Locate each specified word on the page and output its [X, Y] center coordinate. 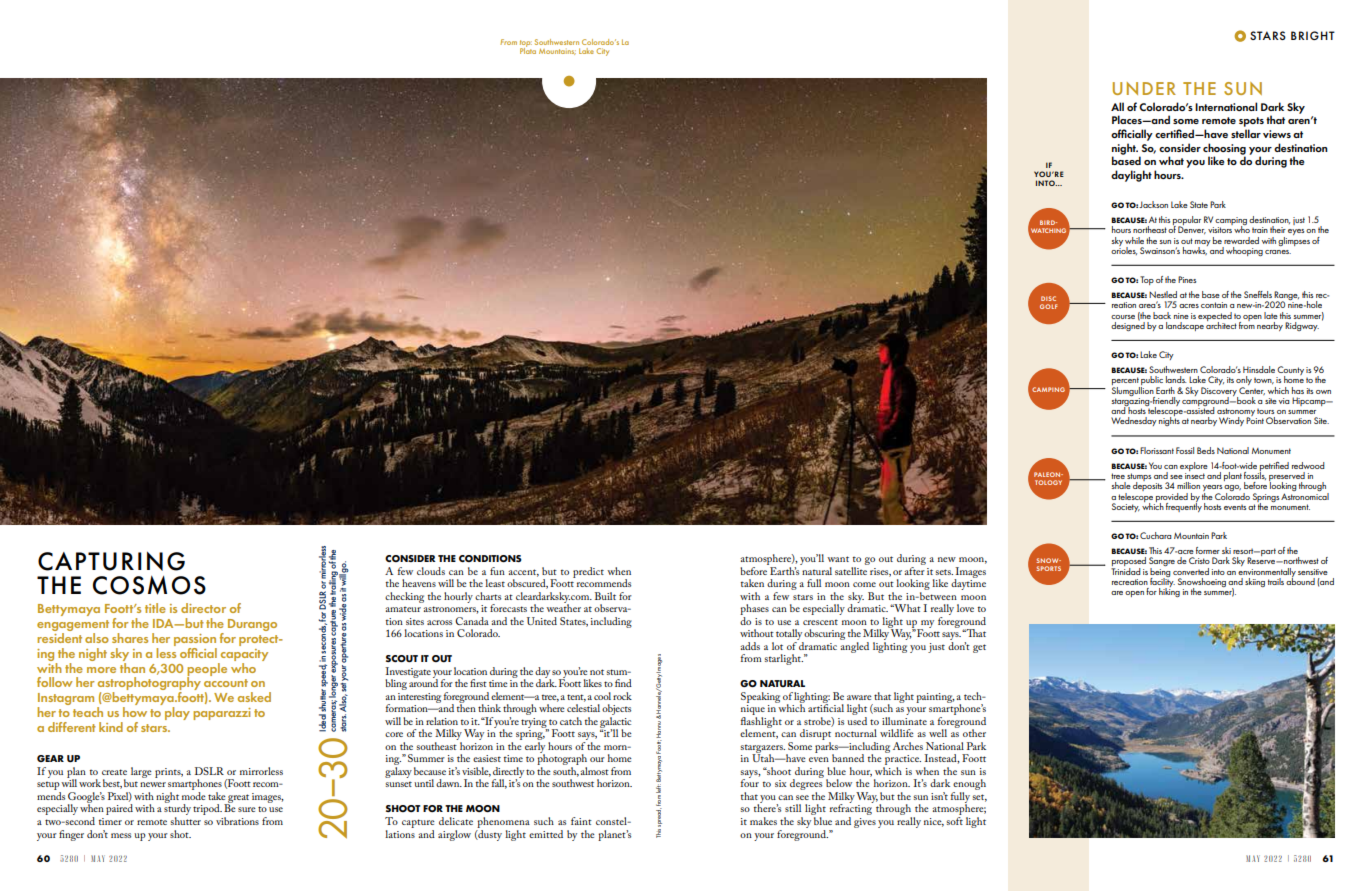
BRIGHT [1313, 35]
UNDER [1144, 88]
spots [1251, 122]
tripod [207, 809]
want [838, 559]
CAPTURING [111, 561]
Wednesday [1134, 421]
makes [763, 821]
